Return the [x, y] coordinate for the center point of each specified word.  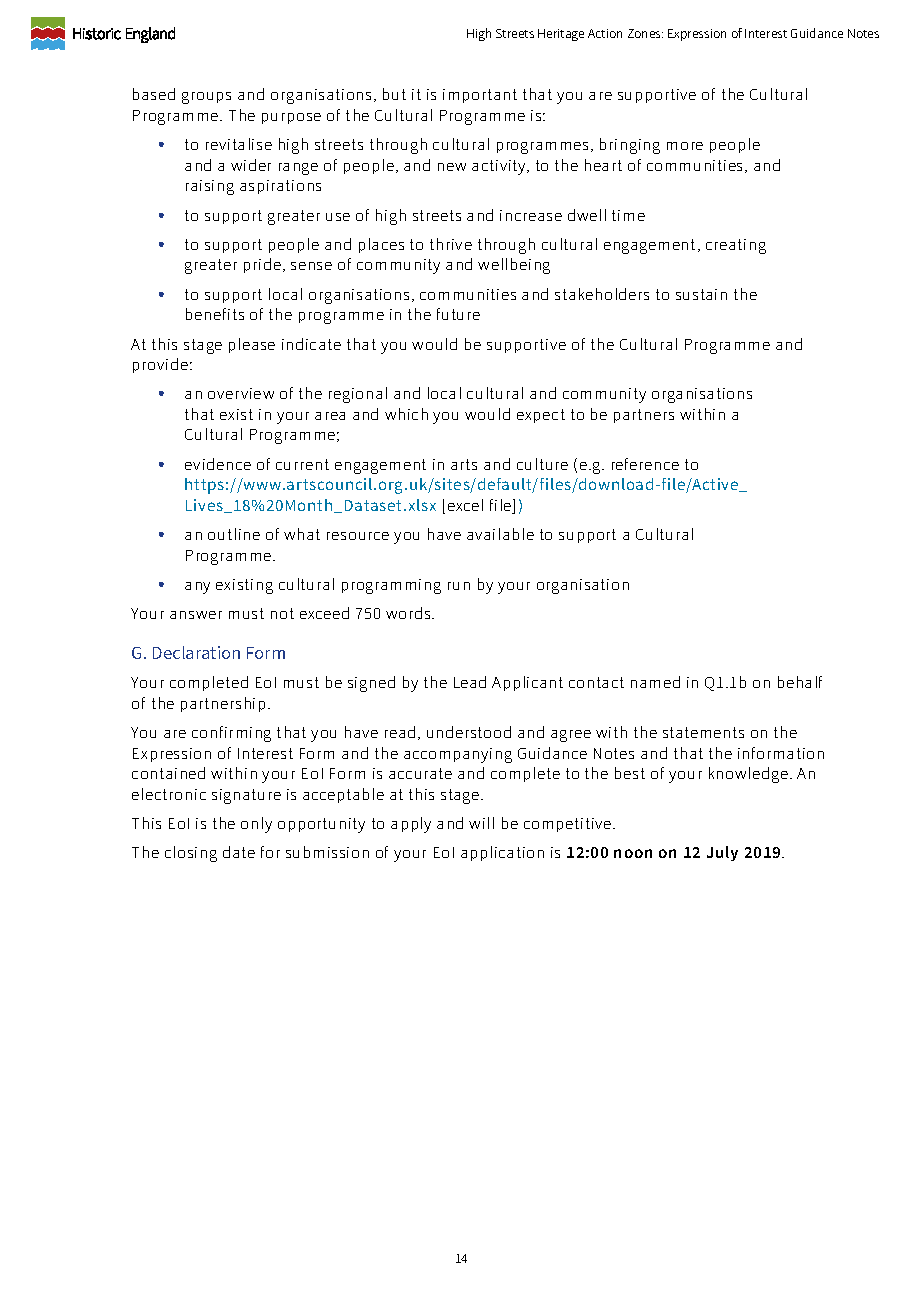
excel [465, 505]
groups [206, 98]
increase [531, 215]
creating [736, 246]
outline [234, 534]
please [252, 345]
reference [645, 464]
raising [210, 187]
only [256, 825]
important [480, 96]
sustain [701, 294]
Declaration [196, 652]
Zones [645, 33]
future [458, 314]
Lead [470, 682]
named [655, 682]
